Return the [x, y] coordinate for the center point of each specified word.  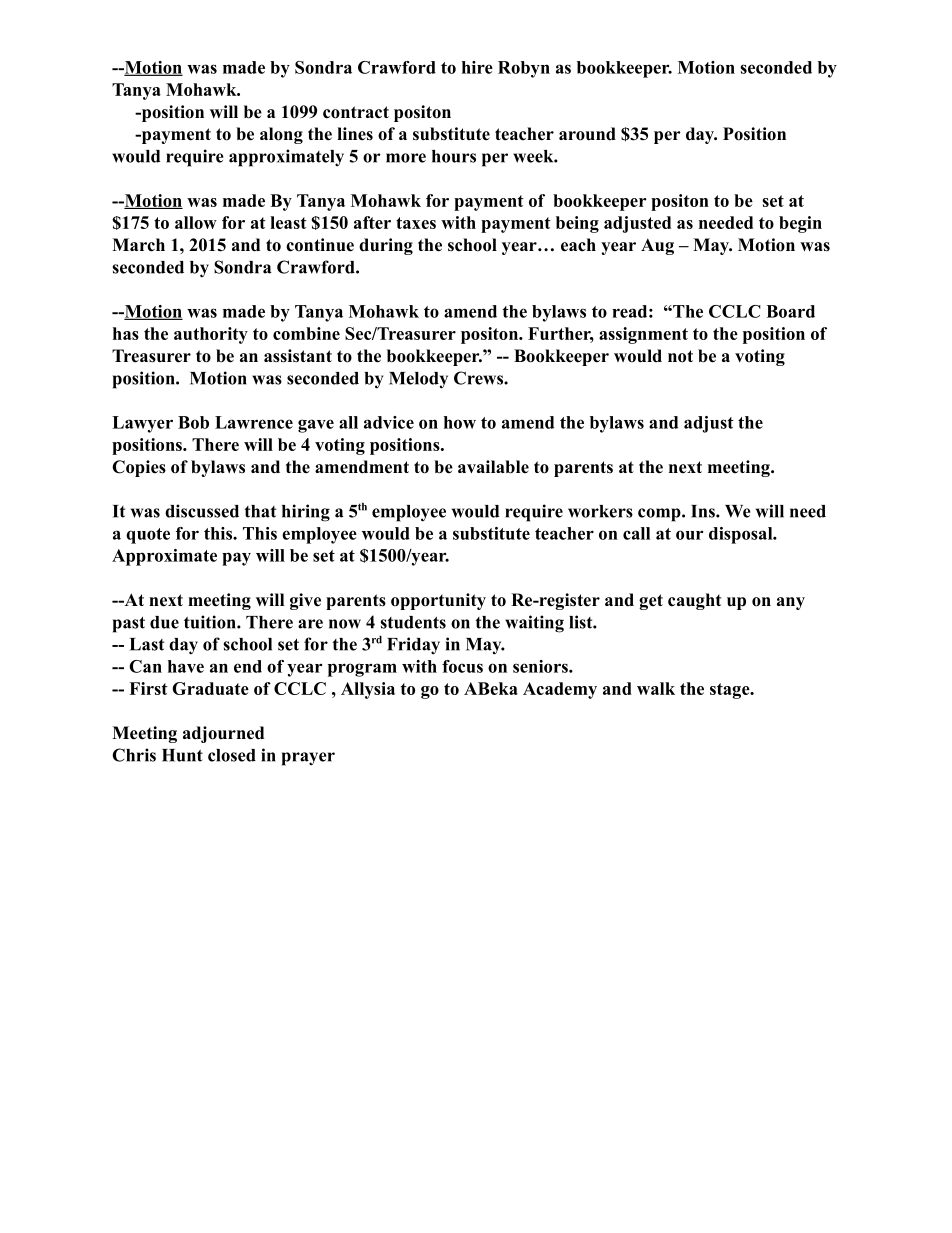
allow [196, 222]
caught [694, 601]
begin [800, 224]
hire [477, 67]
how [460, 422]
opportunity [438, 601]
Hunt [182, 755]
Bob [193, 422]
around [587, 134]
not [680, 356]
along [281, 135]
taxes [416, 223]
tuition [211, 622]
